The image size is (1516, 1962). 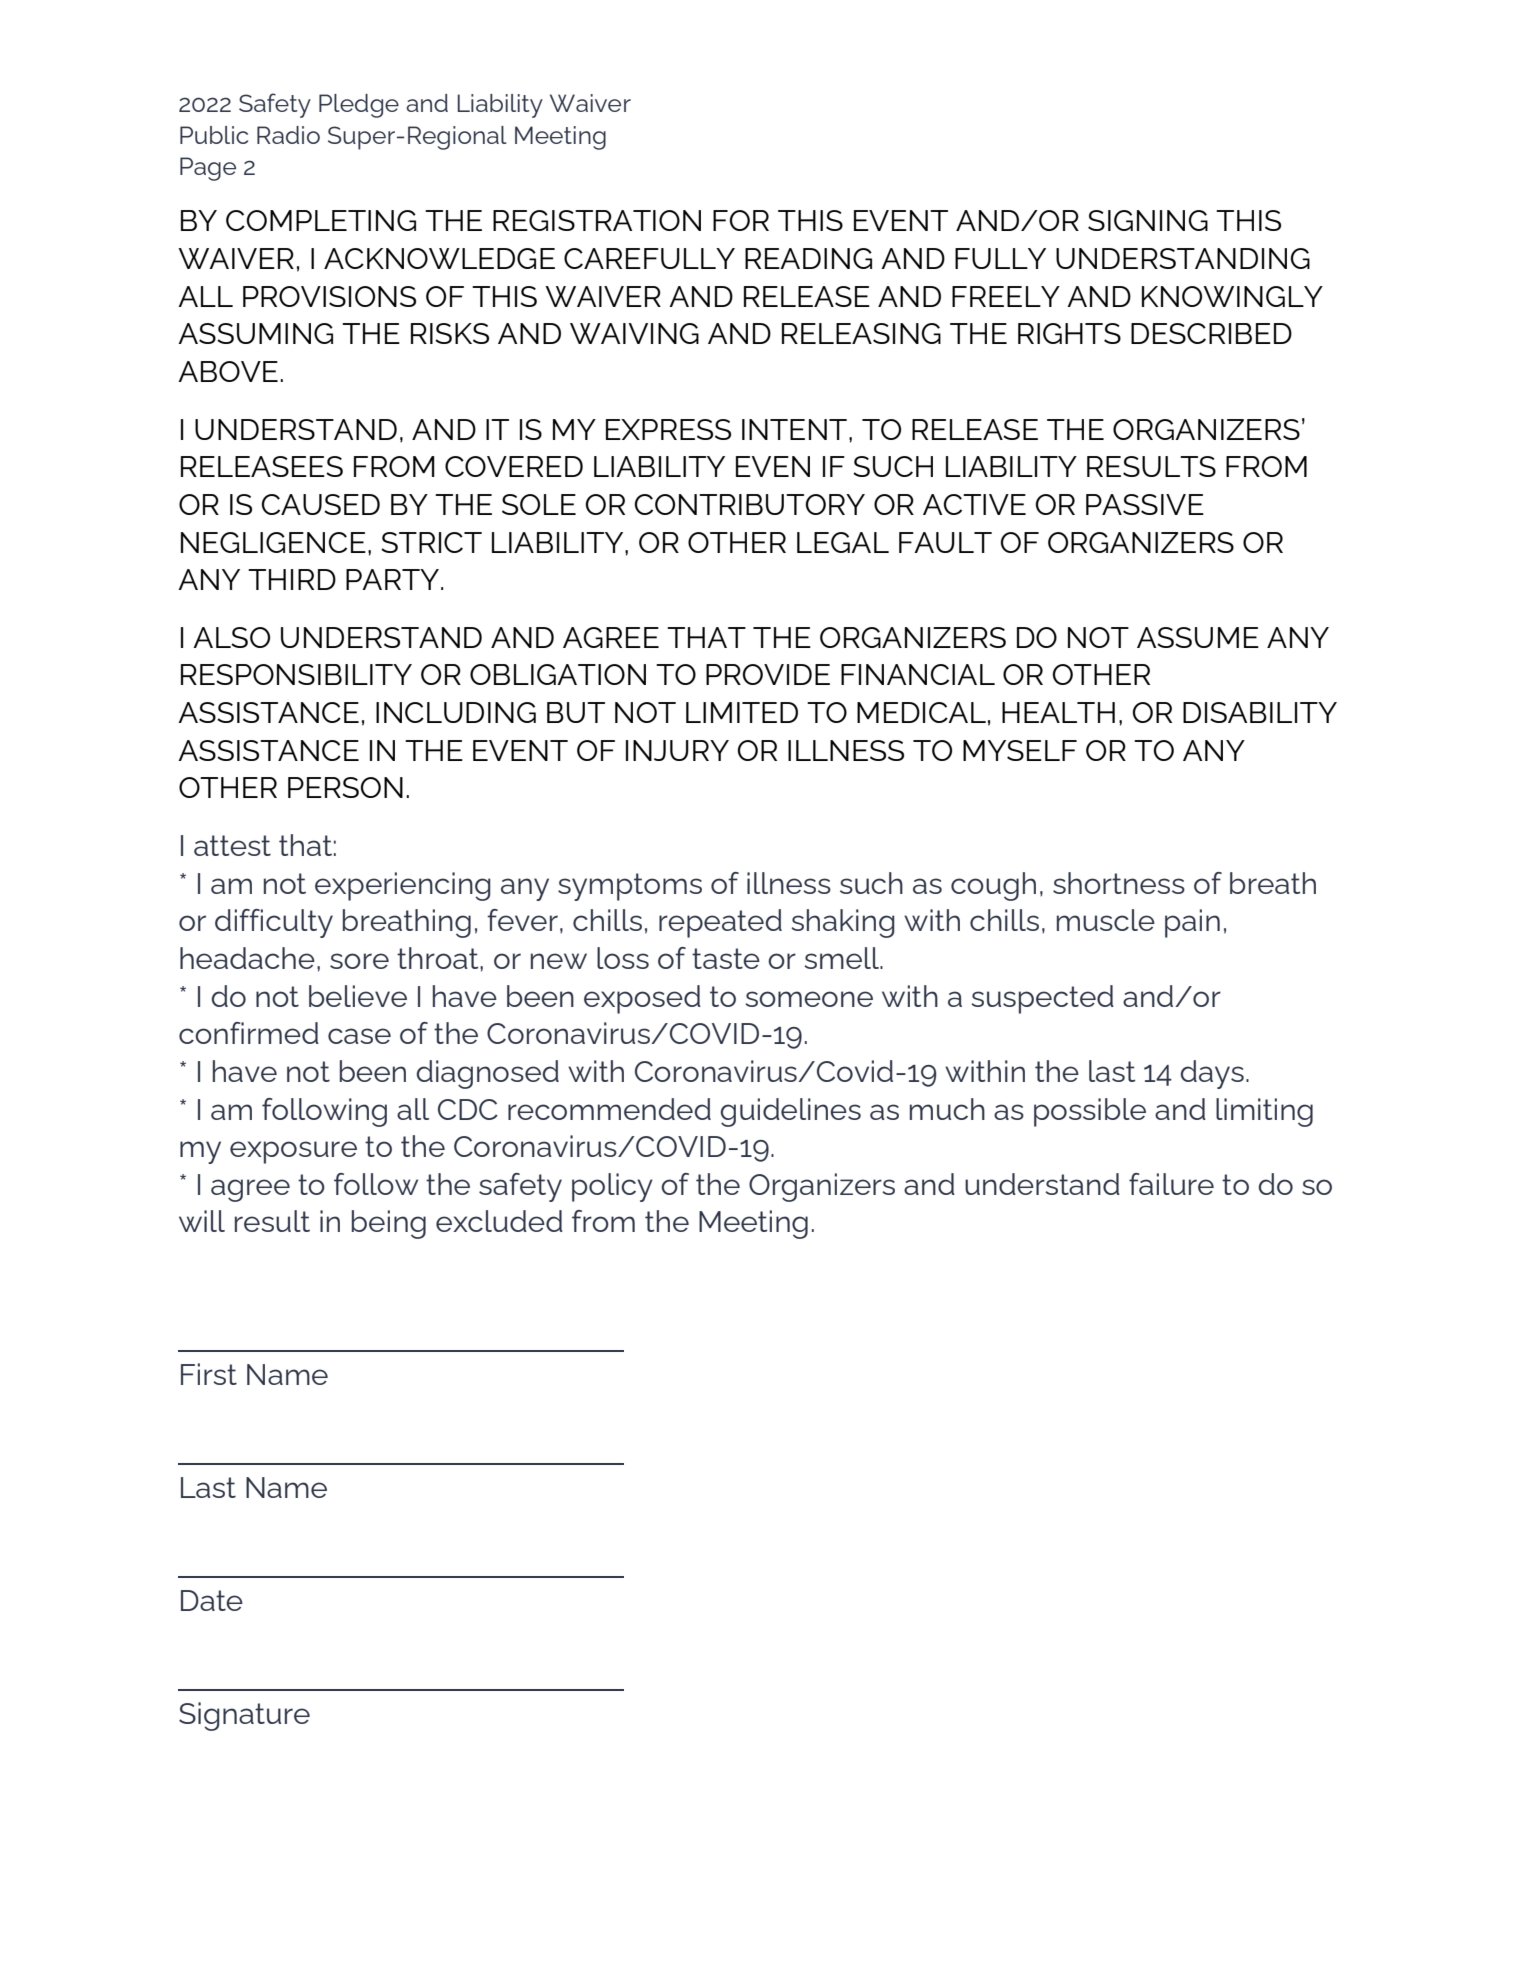 What do you see at coordinates (209, 1374) in the screenshot?
I see `First` at bounding box center [209, 1374].
